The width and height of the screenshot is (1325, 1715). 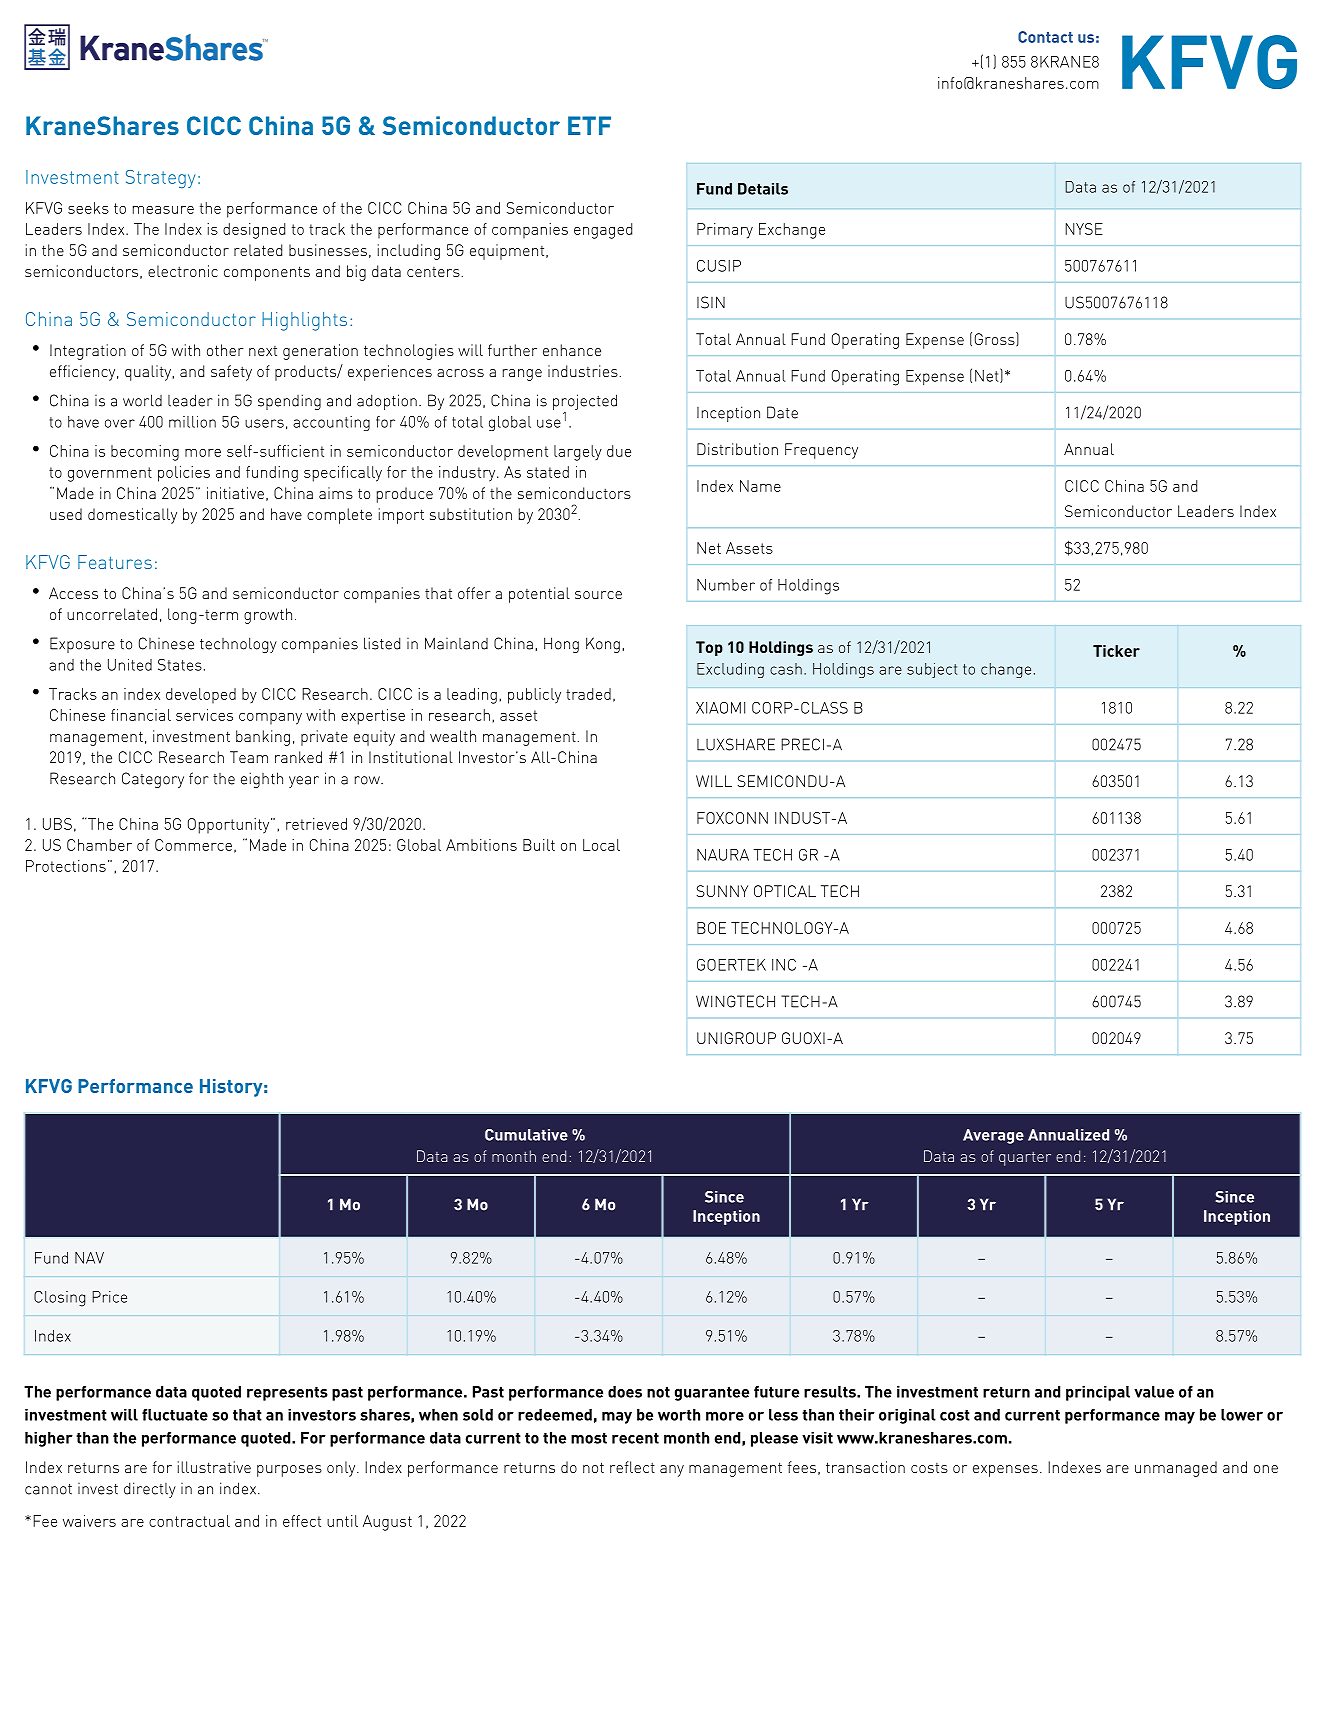 I want to click on million, so click(x=192, y=422).
